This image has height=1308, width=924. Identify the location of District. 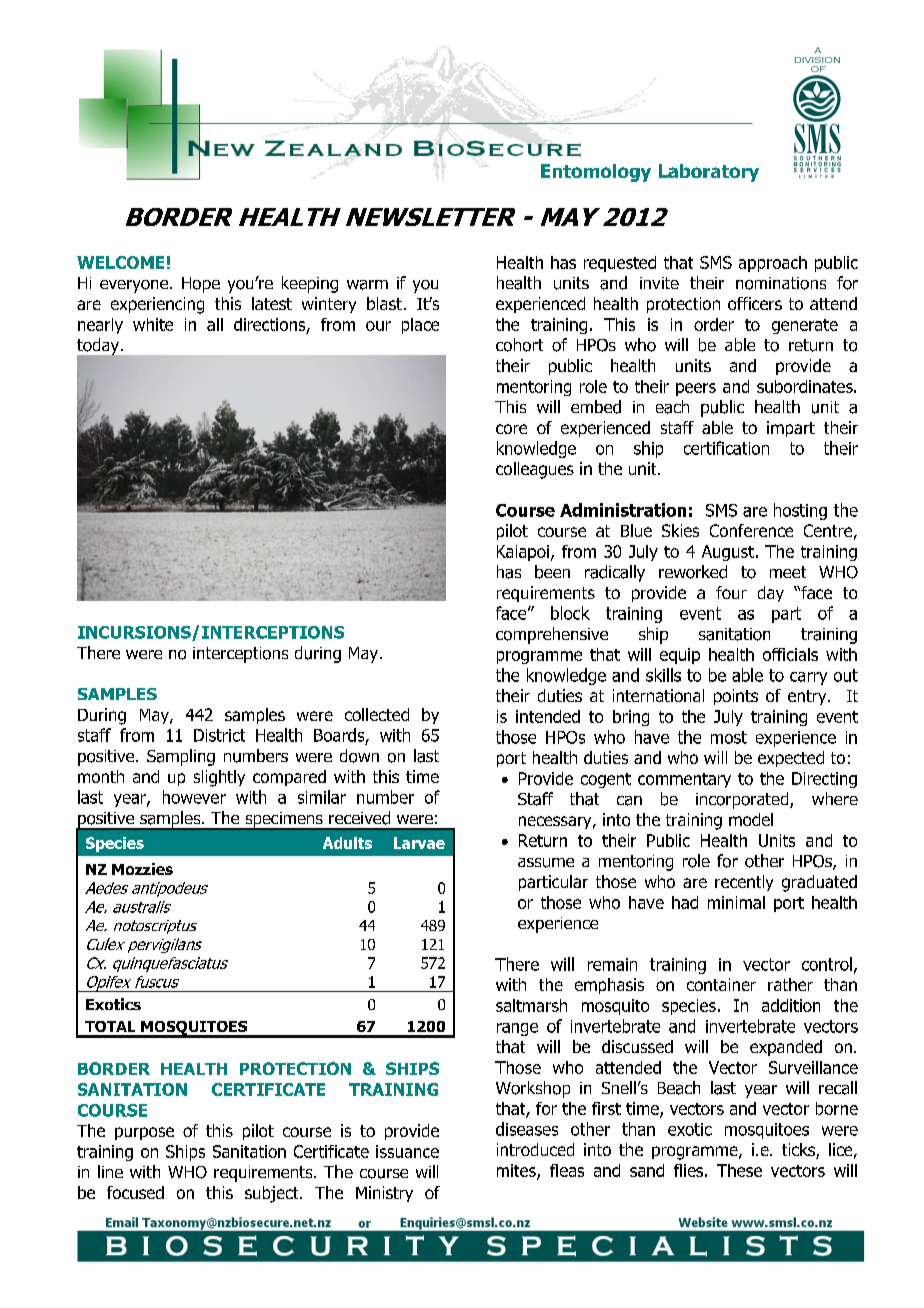
(219, 735).
